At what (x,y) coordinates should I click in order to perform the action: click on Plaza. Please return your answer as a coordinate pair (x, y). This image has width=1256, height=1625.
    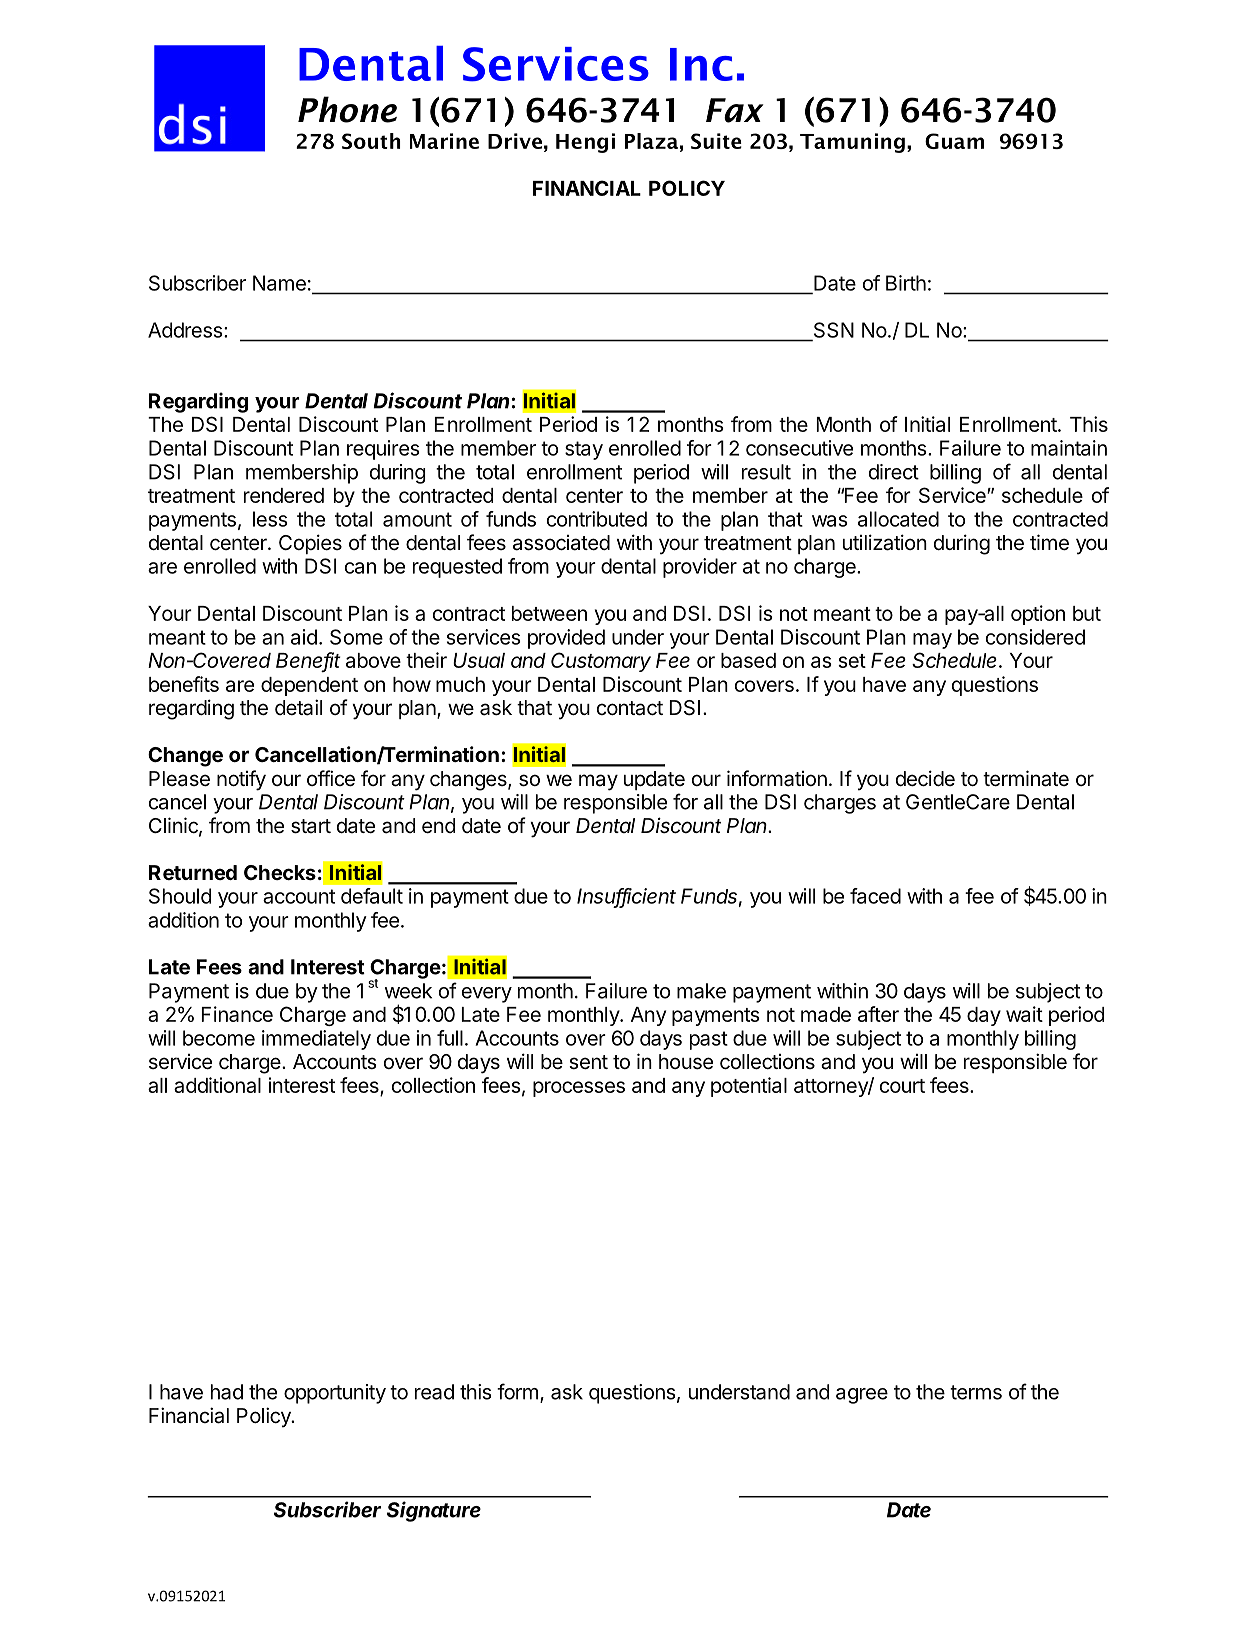
    Looking at the image, I should click on (651, 141).
